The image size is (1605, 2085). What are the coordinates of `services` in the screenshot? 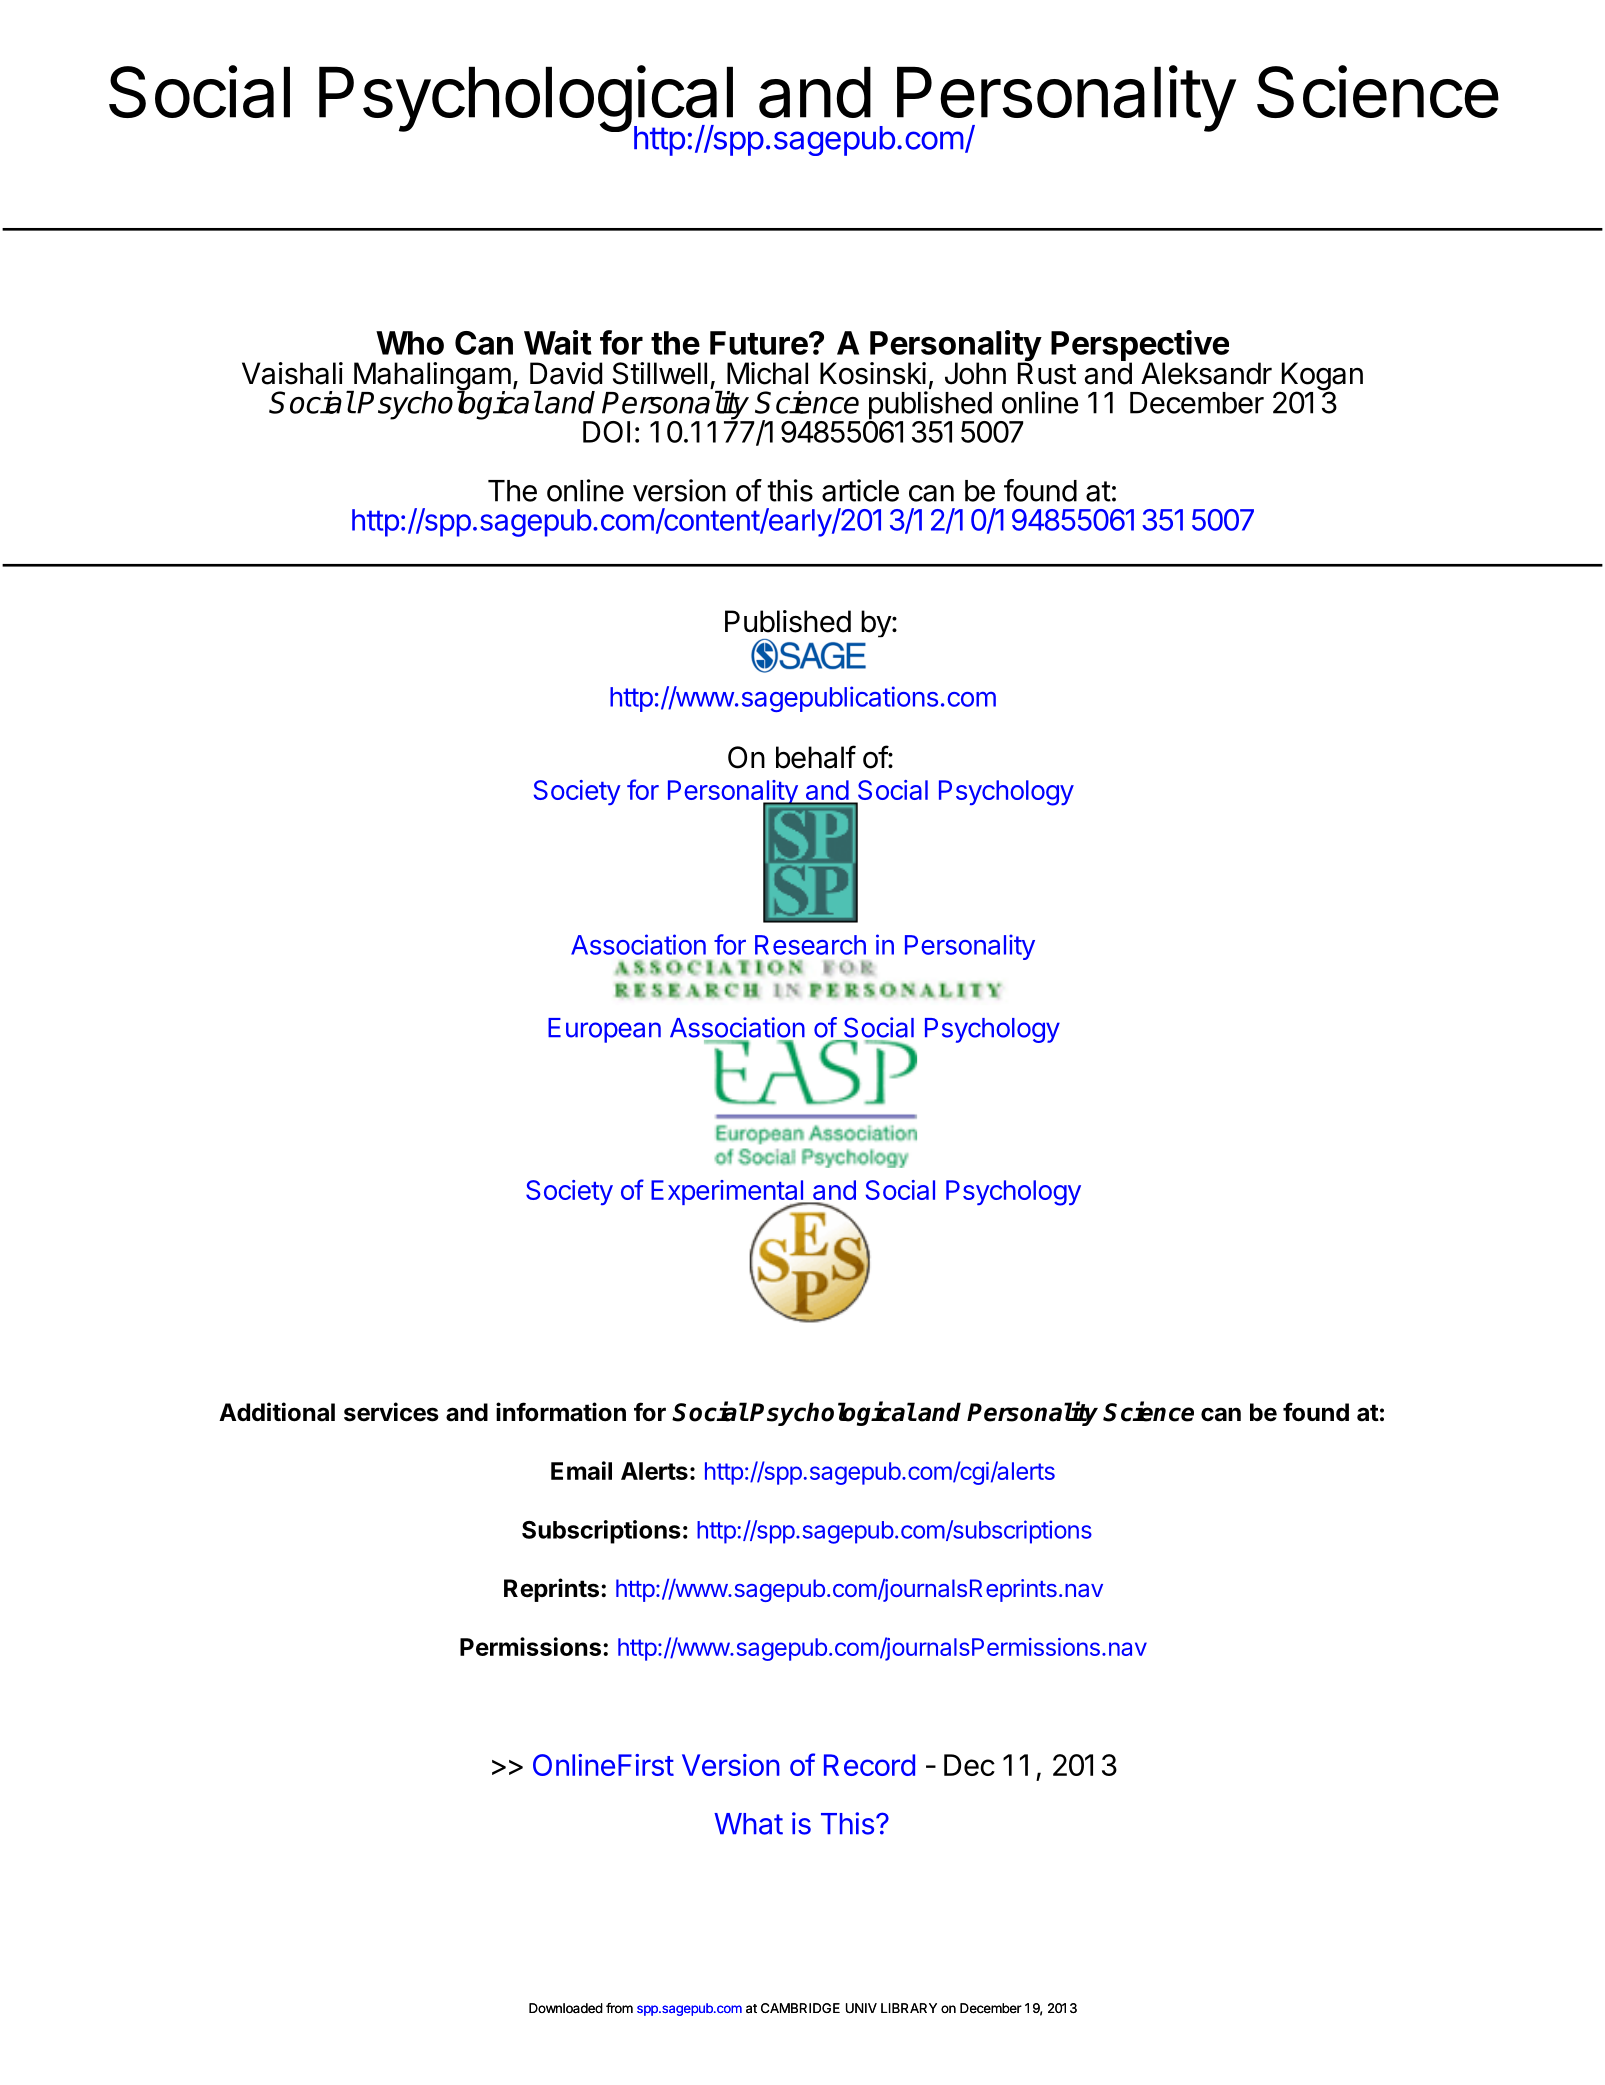 It's located at (391, 1412).
